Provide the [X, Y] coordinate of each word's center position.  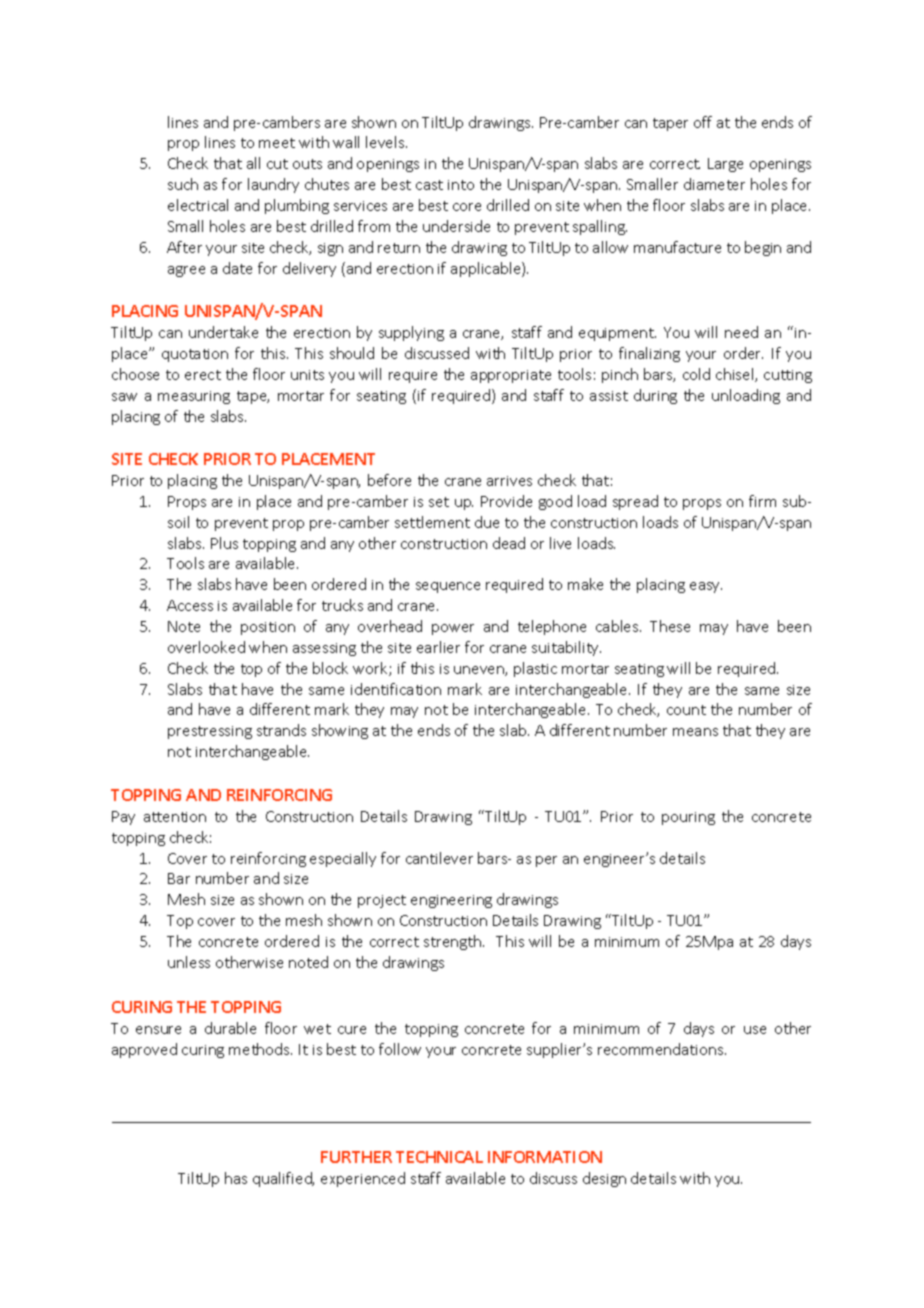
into [461, 185]
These [670, 626]
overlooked [206, 647]
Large [725, 165]
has [236, 1178]
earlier [438, 647]
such [183, 184]
